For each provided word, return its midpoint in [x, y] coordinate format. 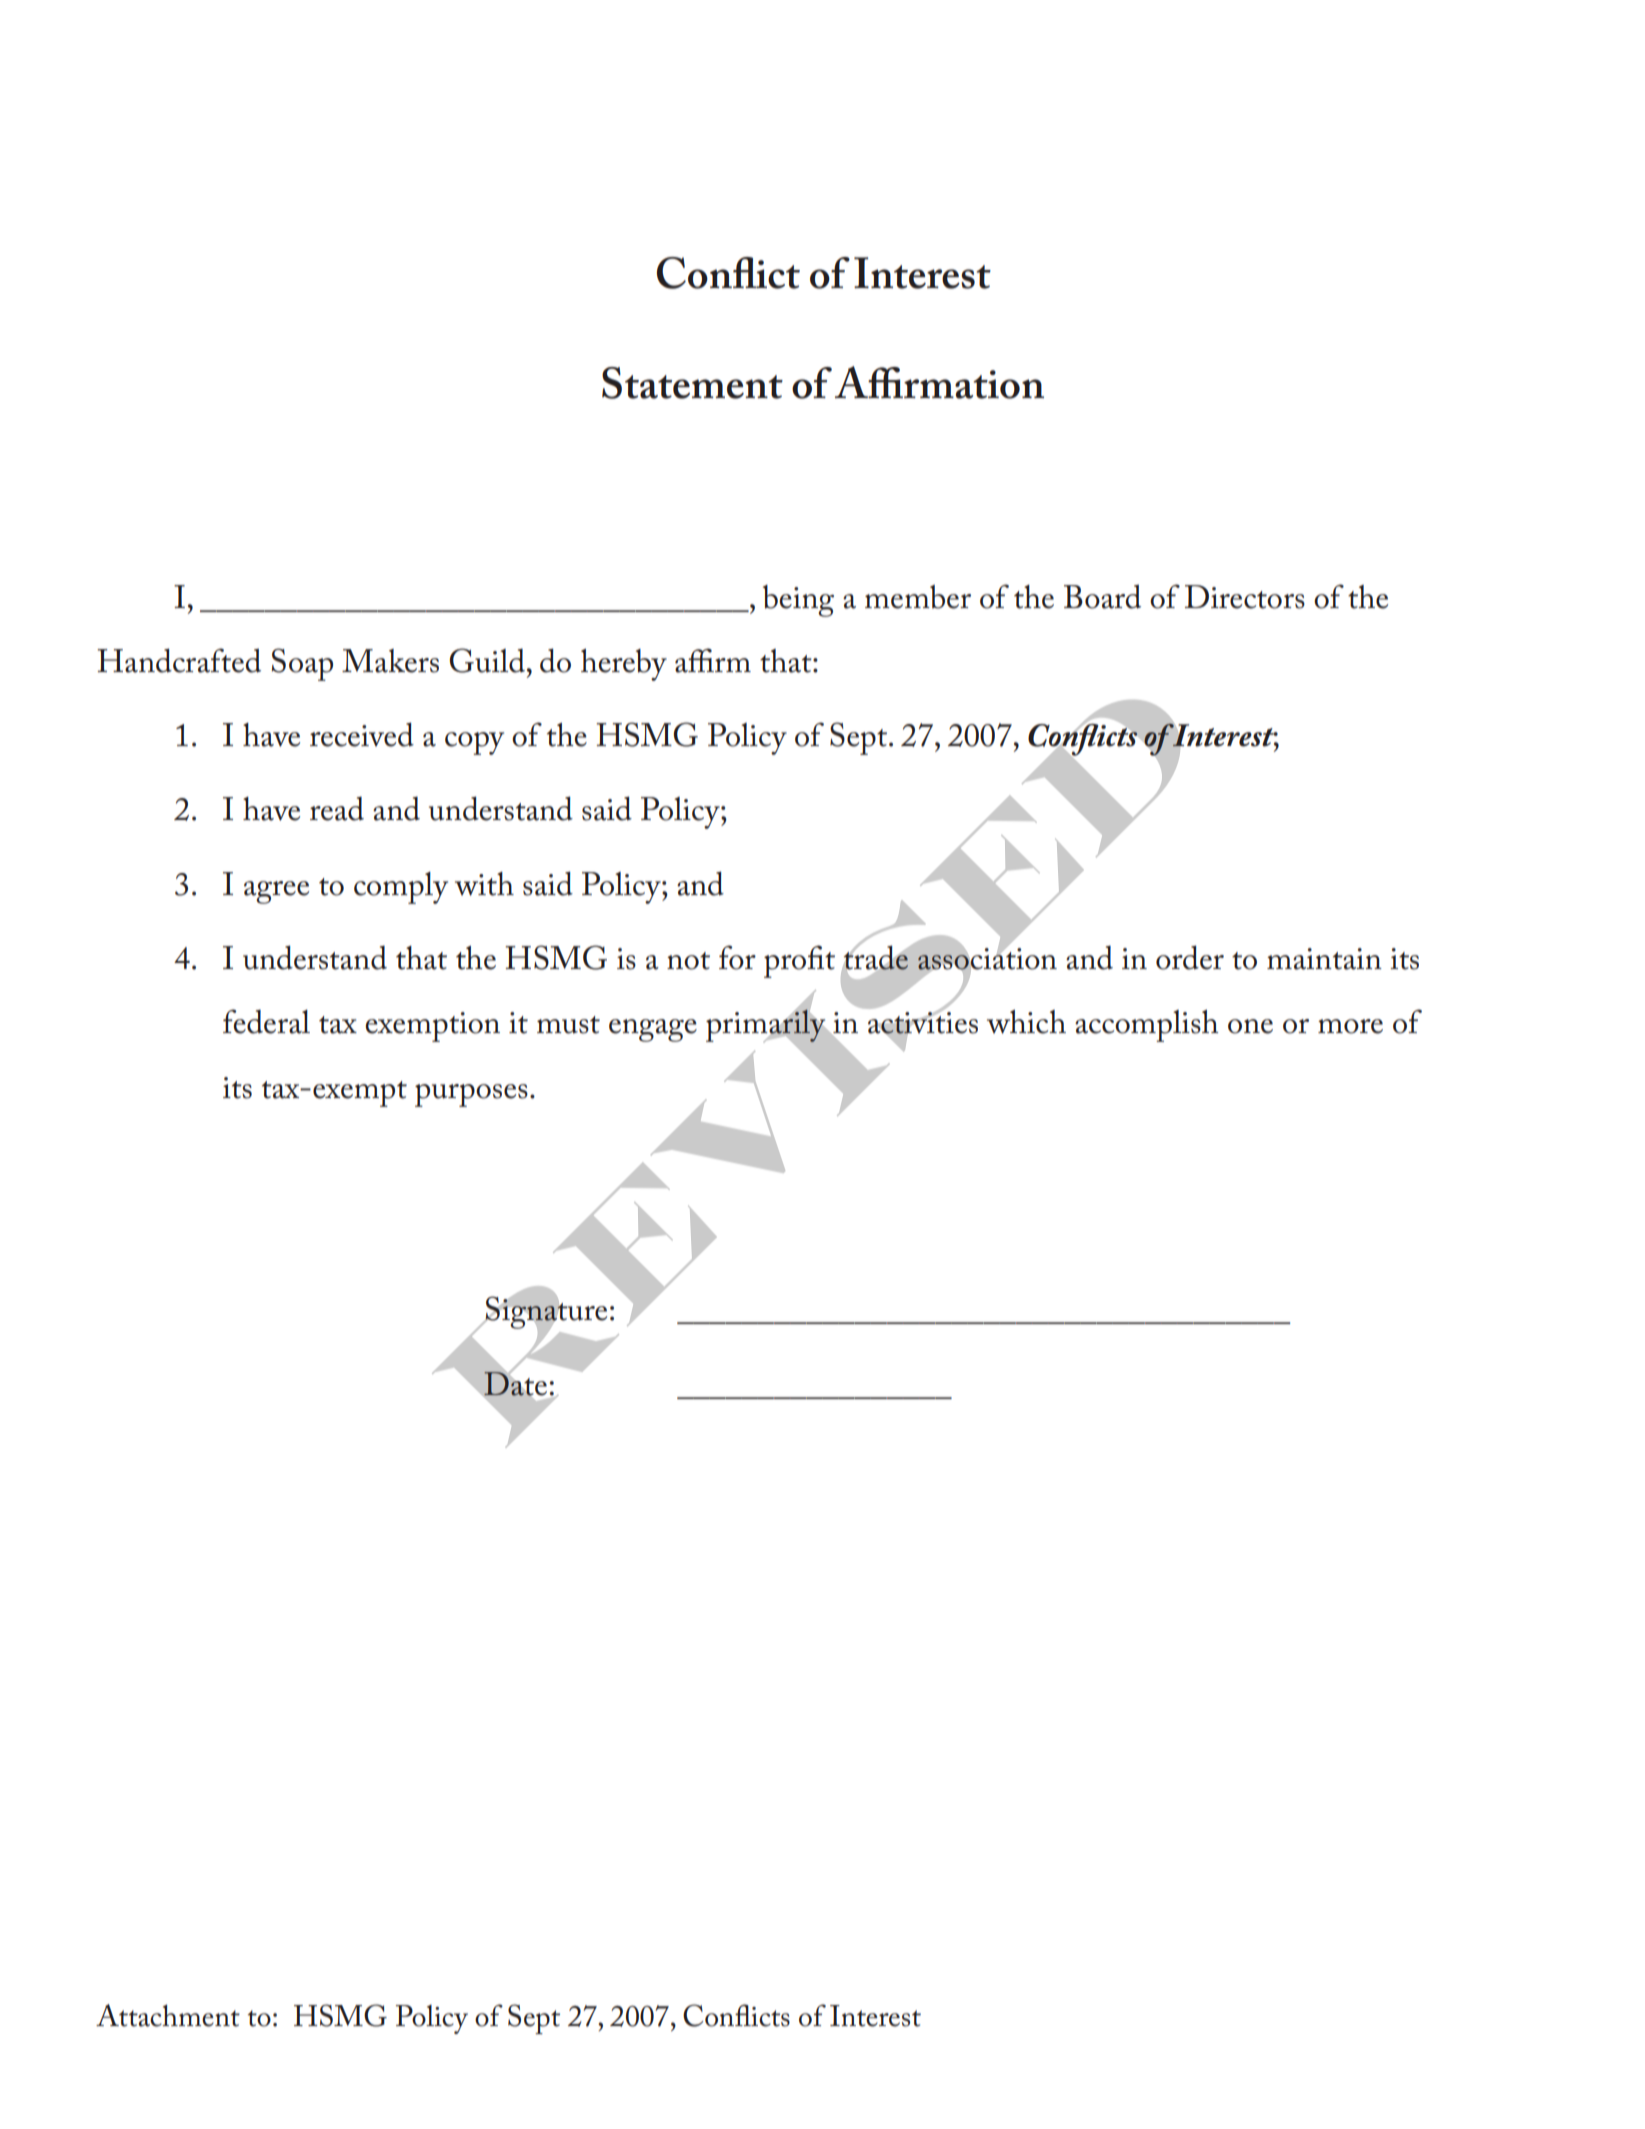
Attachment [168, 2015]
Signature [545, 1313]
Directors [1245, 597]
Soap [302, 664]
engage [653, 1030]
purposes [471, 1095]
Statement [692, 383]
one [1250, 1026]
